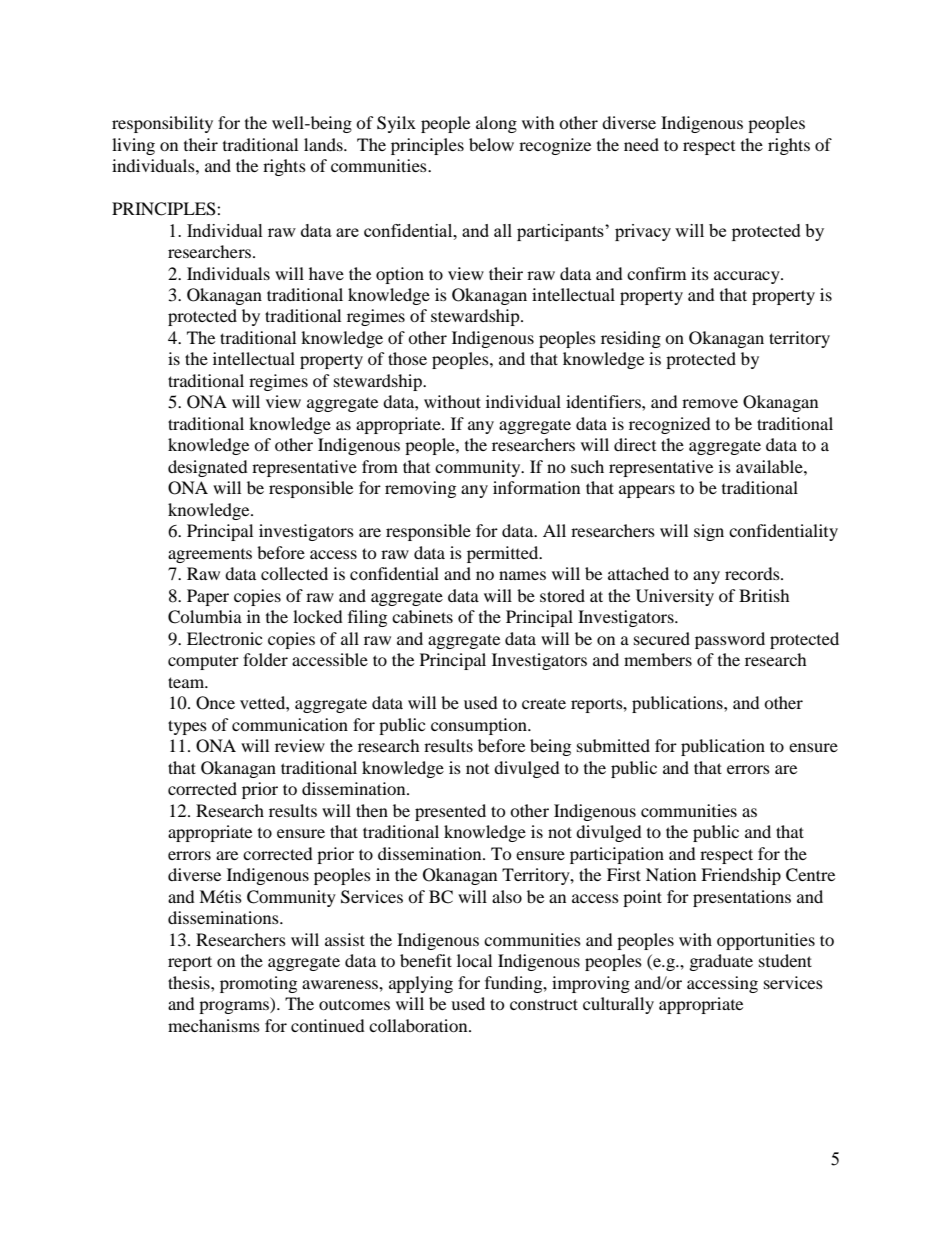  I want to click on need, so click(641, 144).
